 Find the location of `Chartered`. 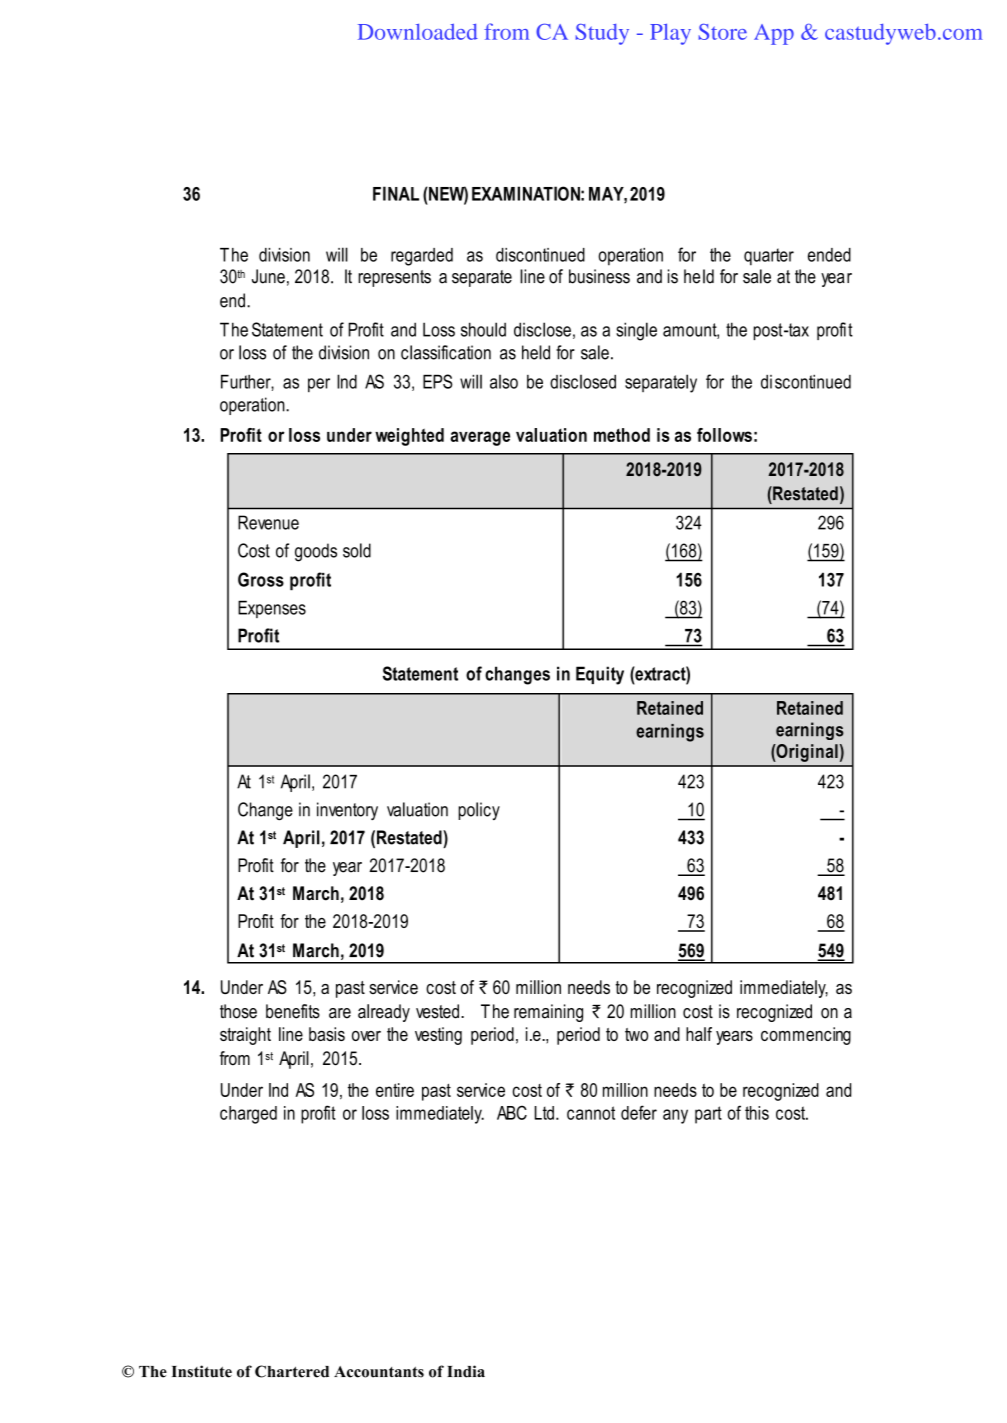

Chartered is located at coordinates (292, 1371).
